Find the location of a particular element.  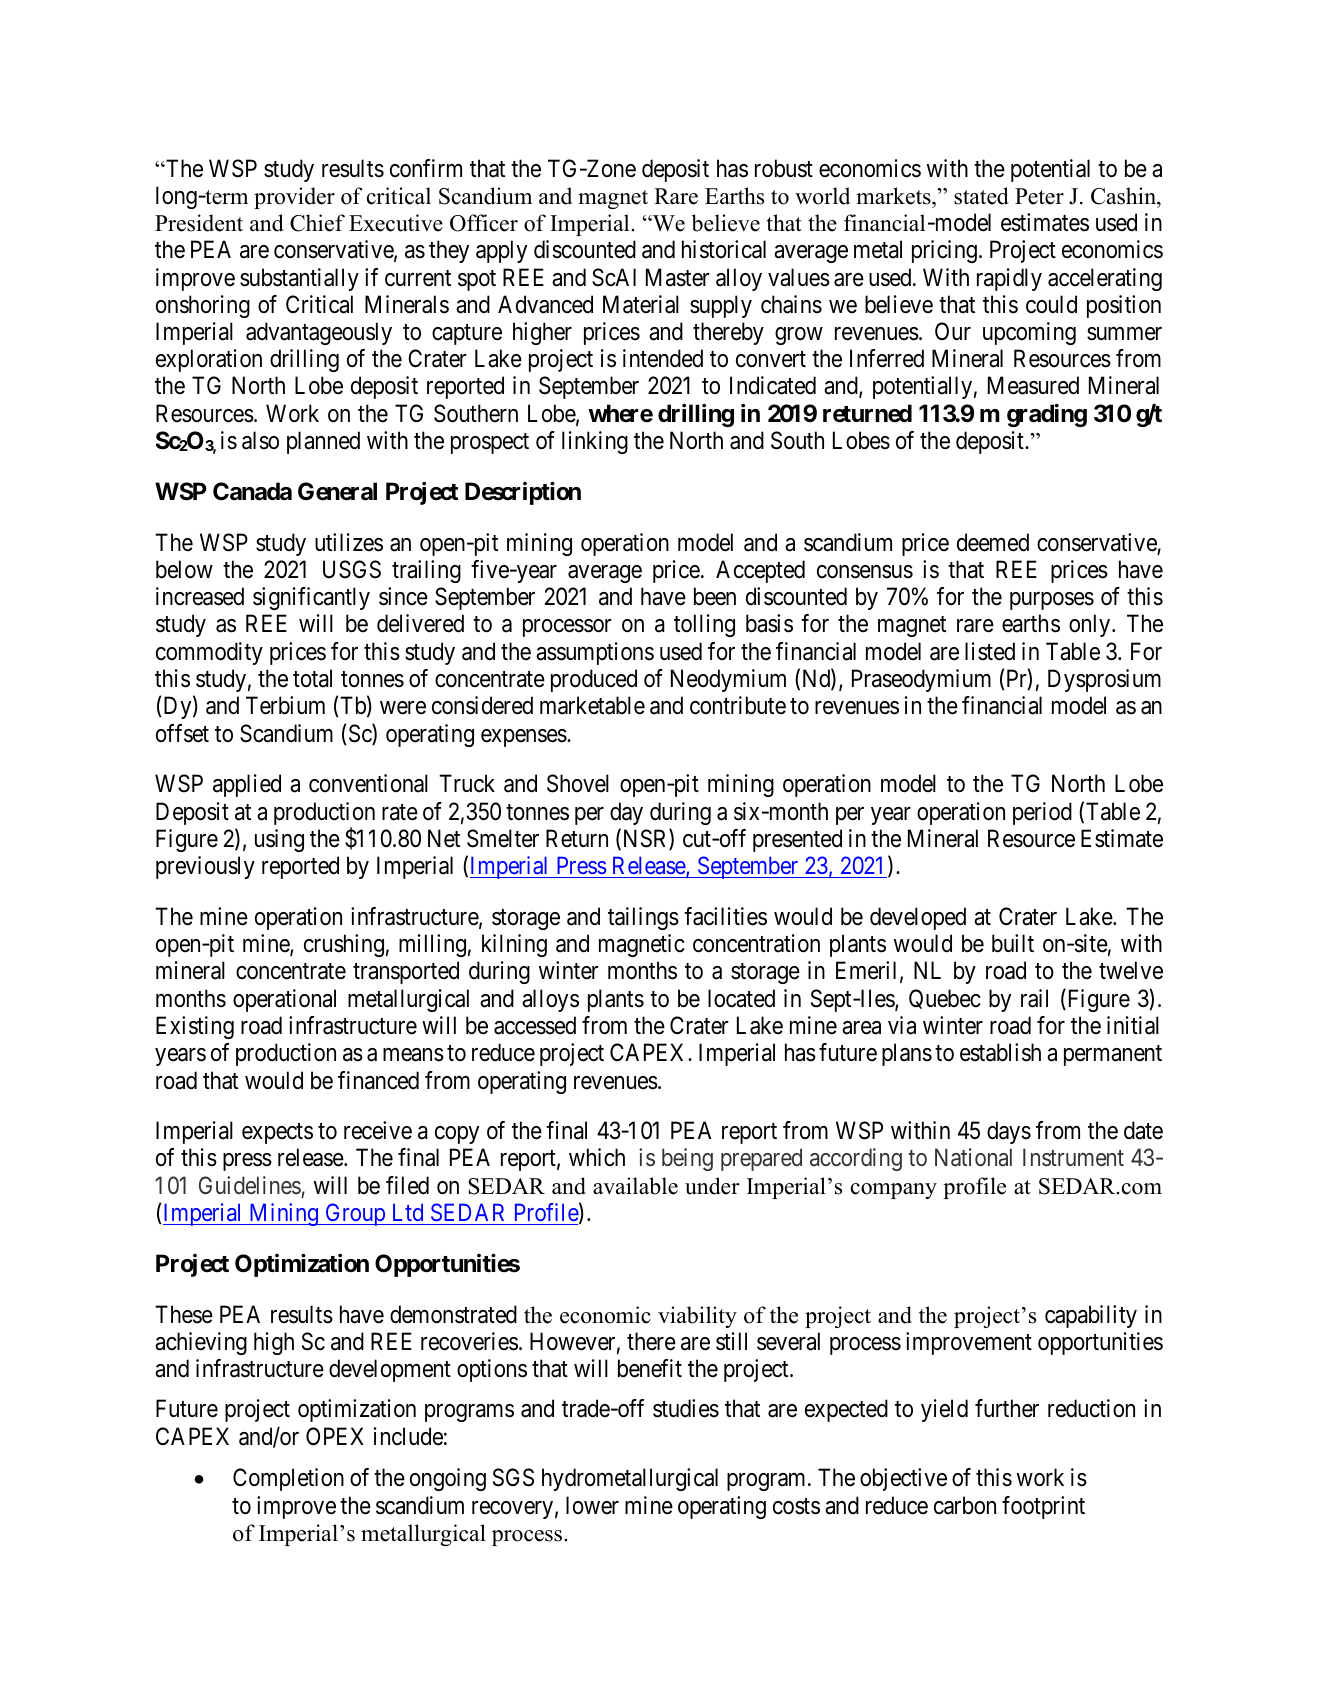

using is located at coordinates (279, 840).
